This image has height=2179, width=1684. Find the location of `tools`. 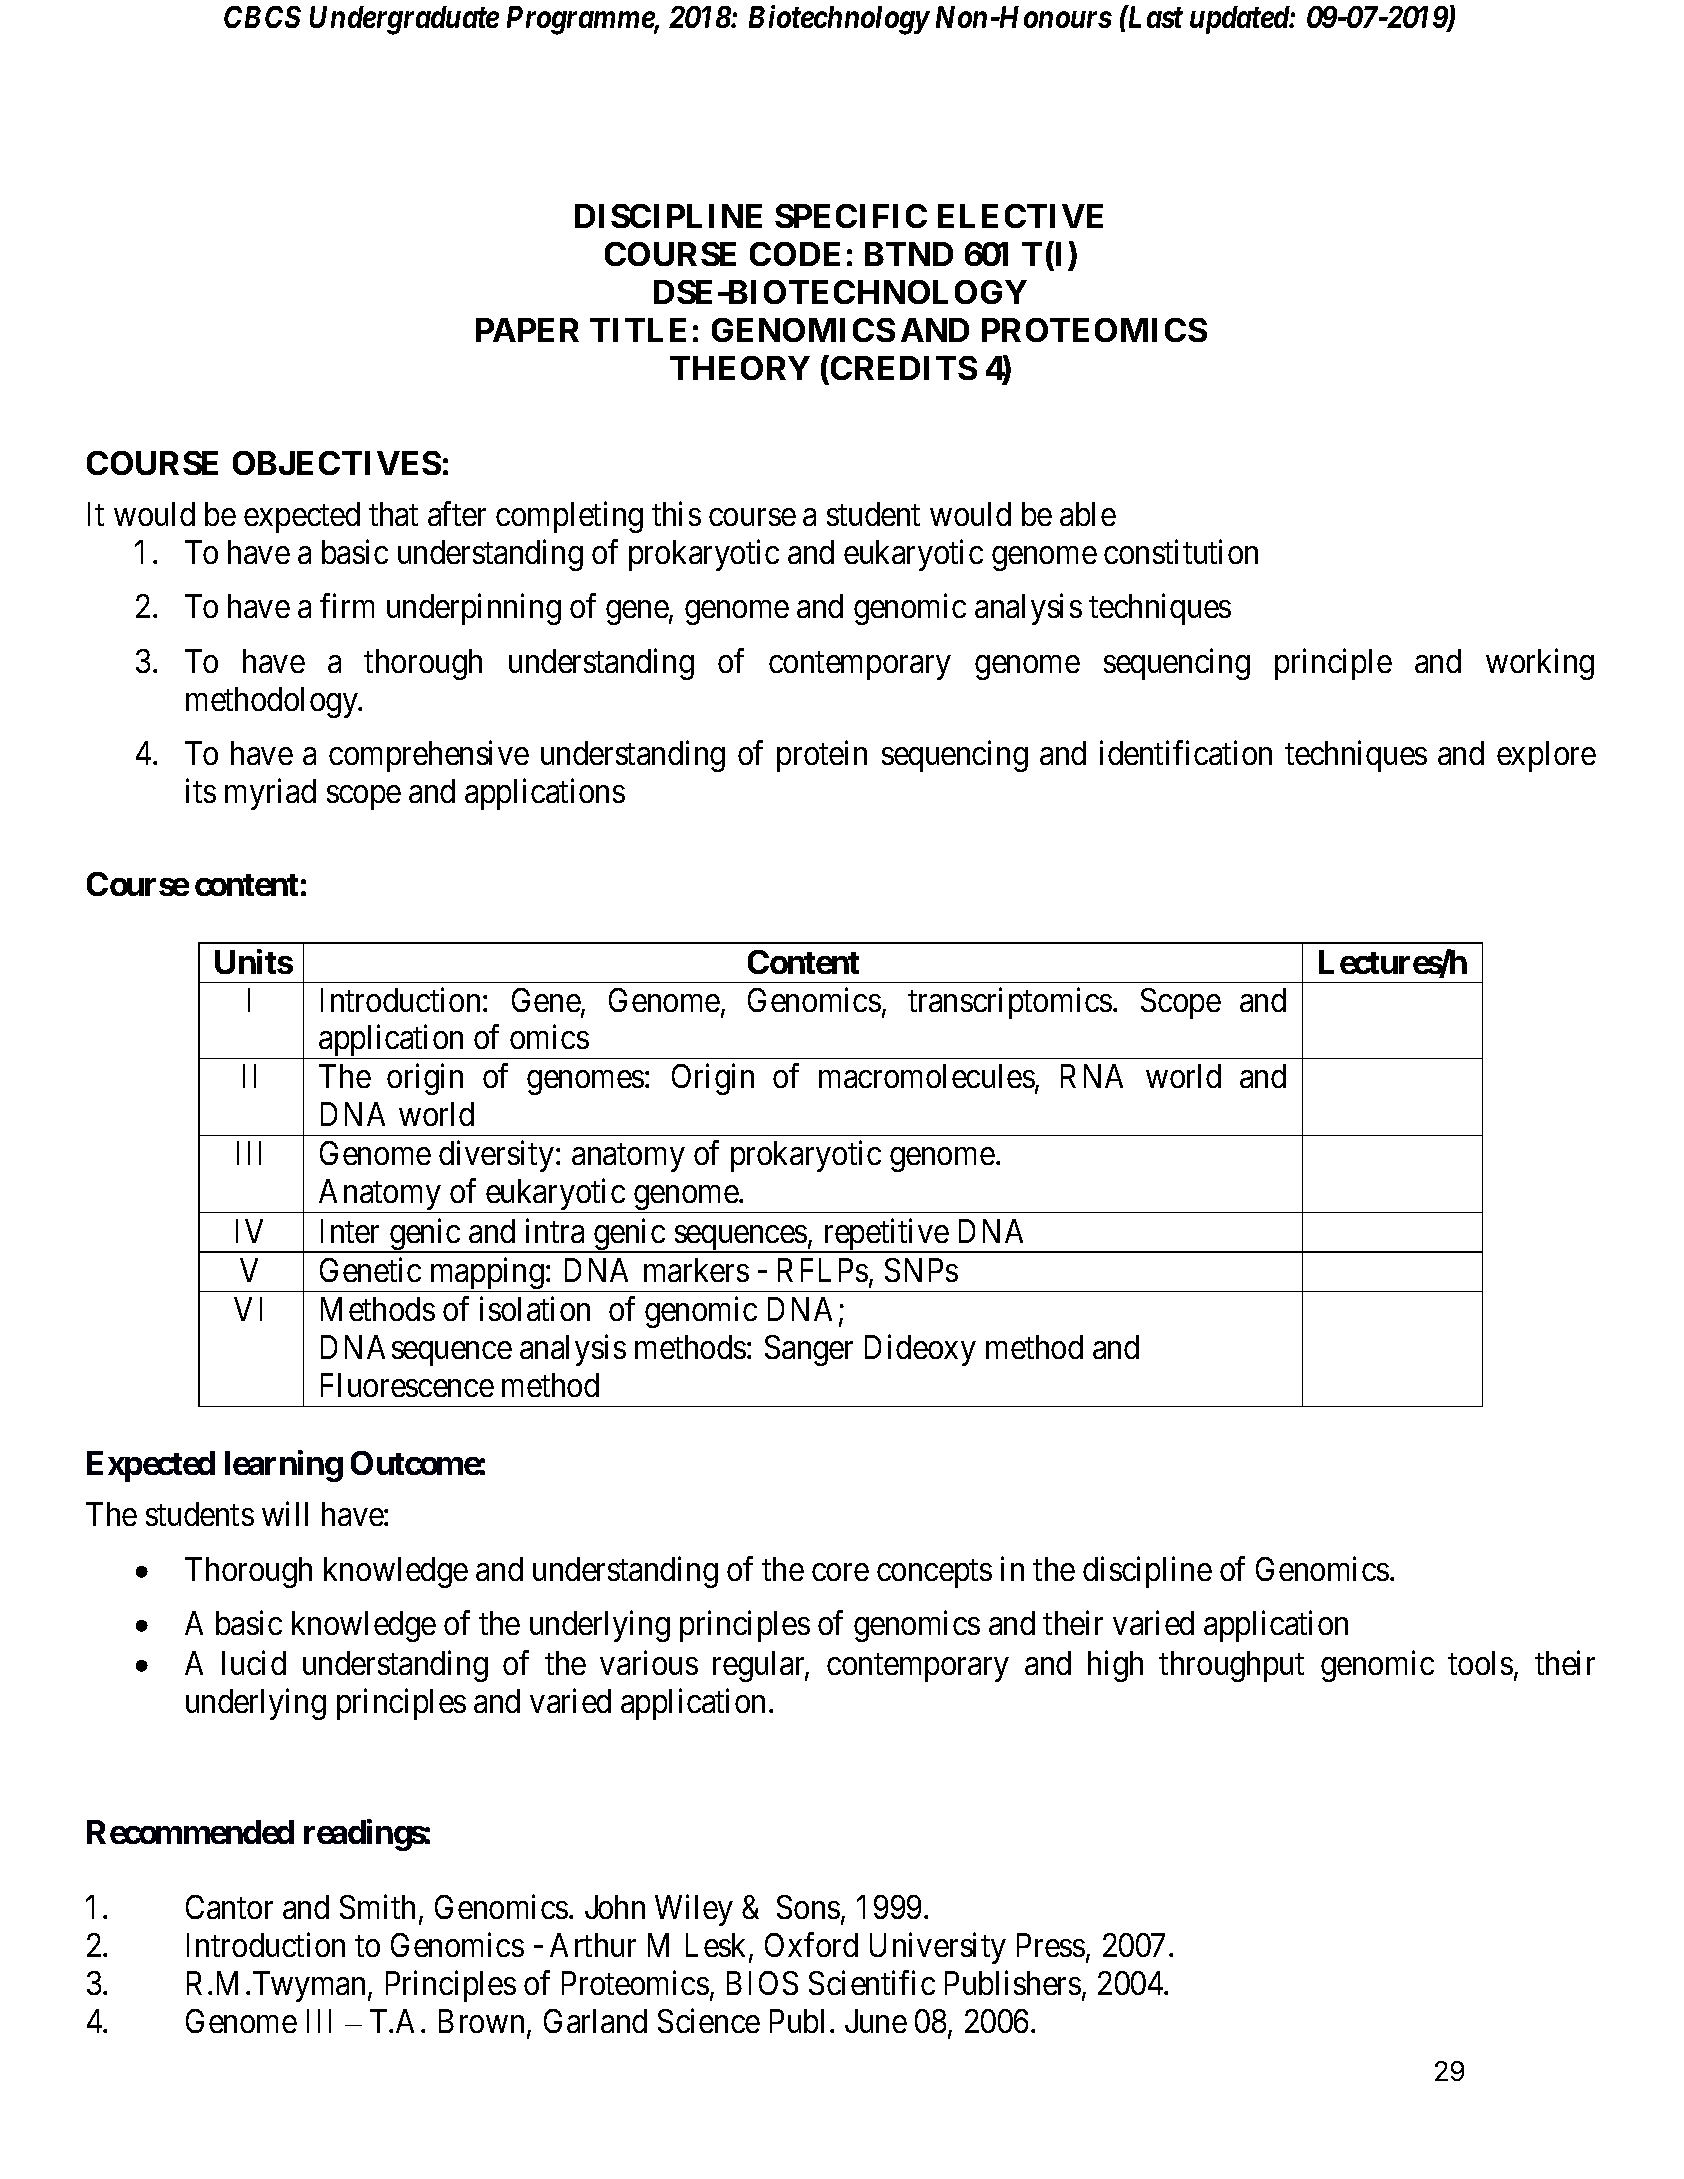

tools is located at coordinates (1480, 1663).
